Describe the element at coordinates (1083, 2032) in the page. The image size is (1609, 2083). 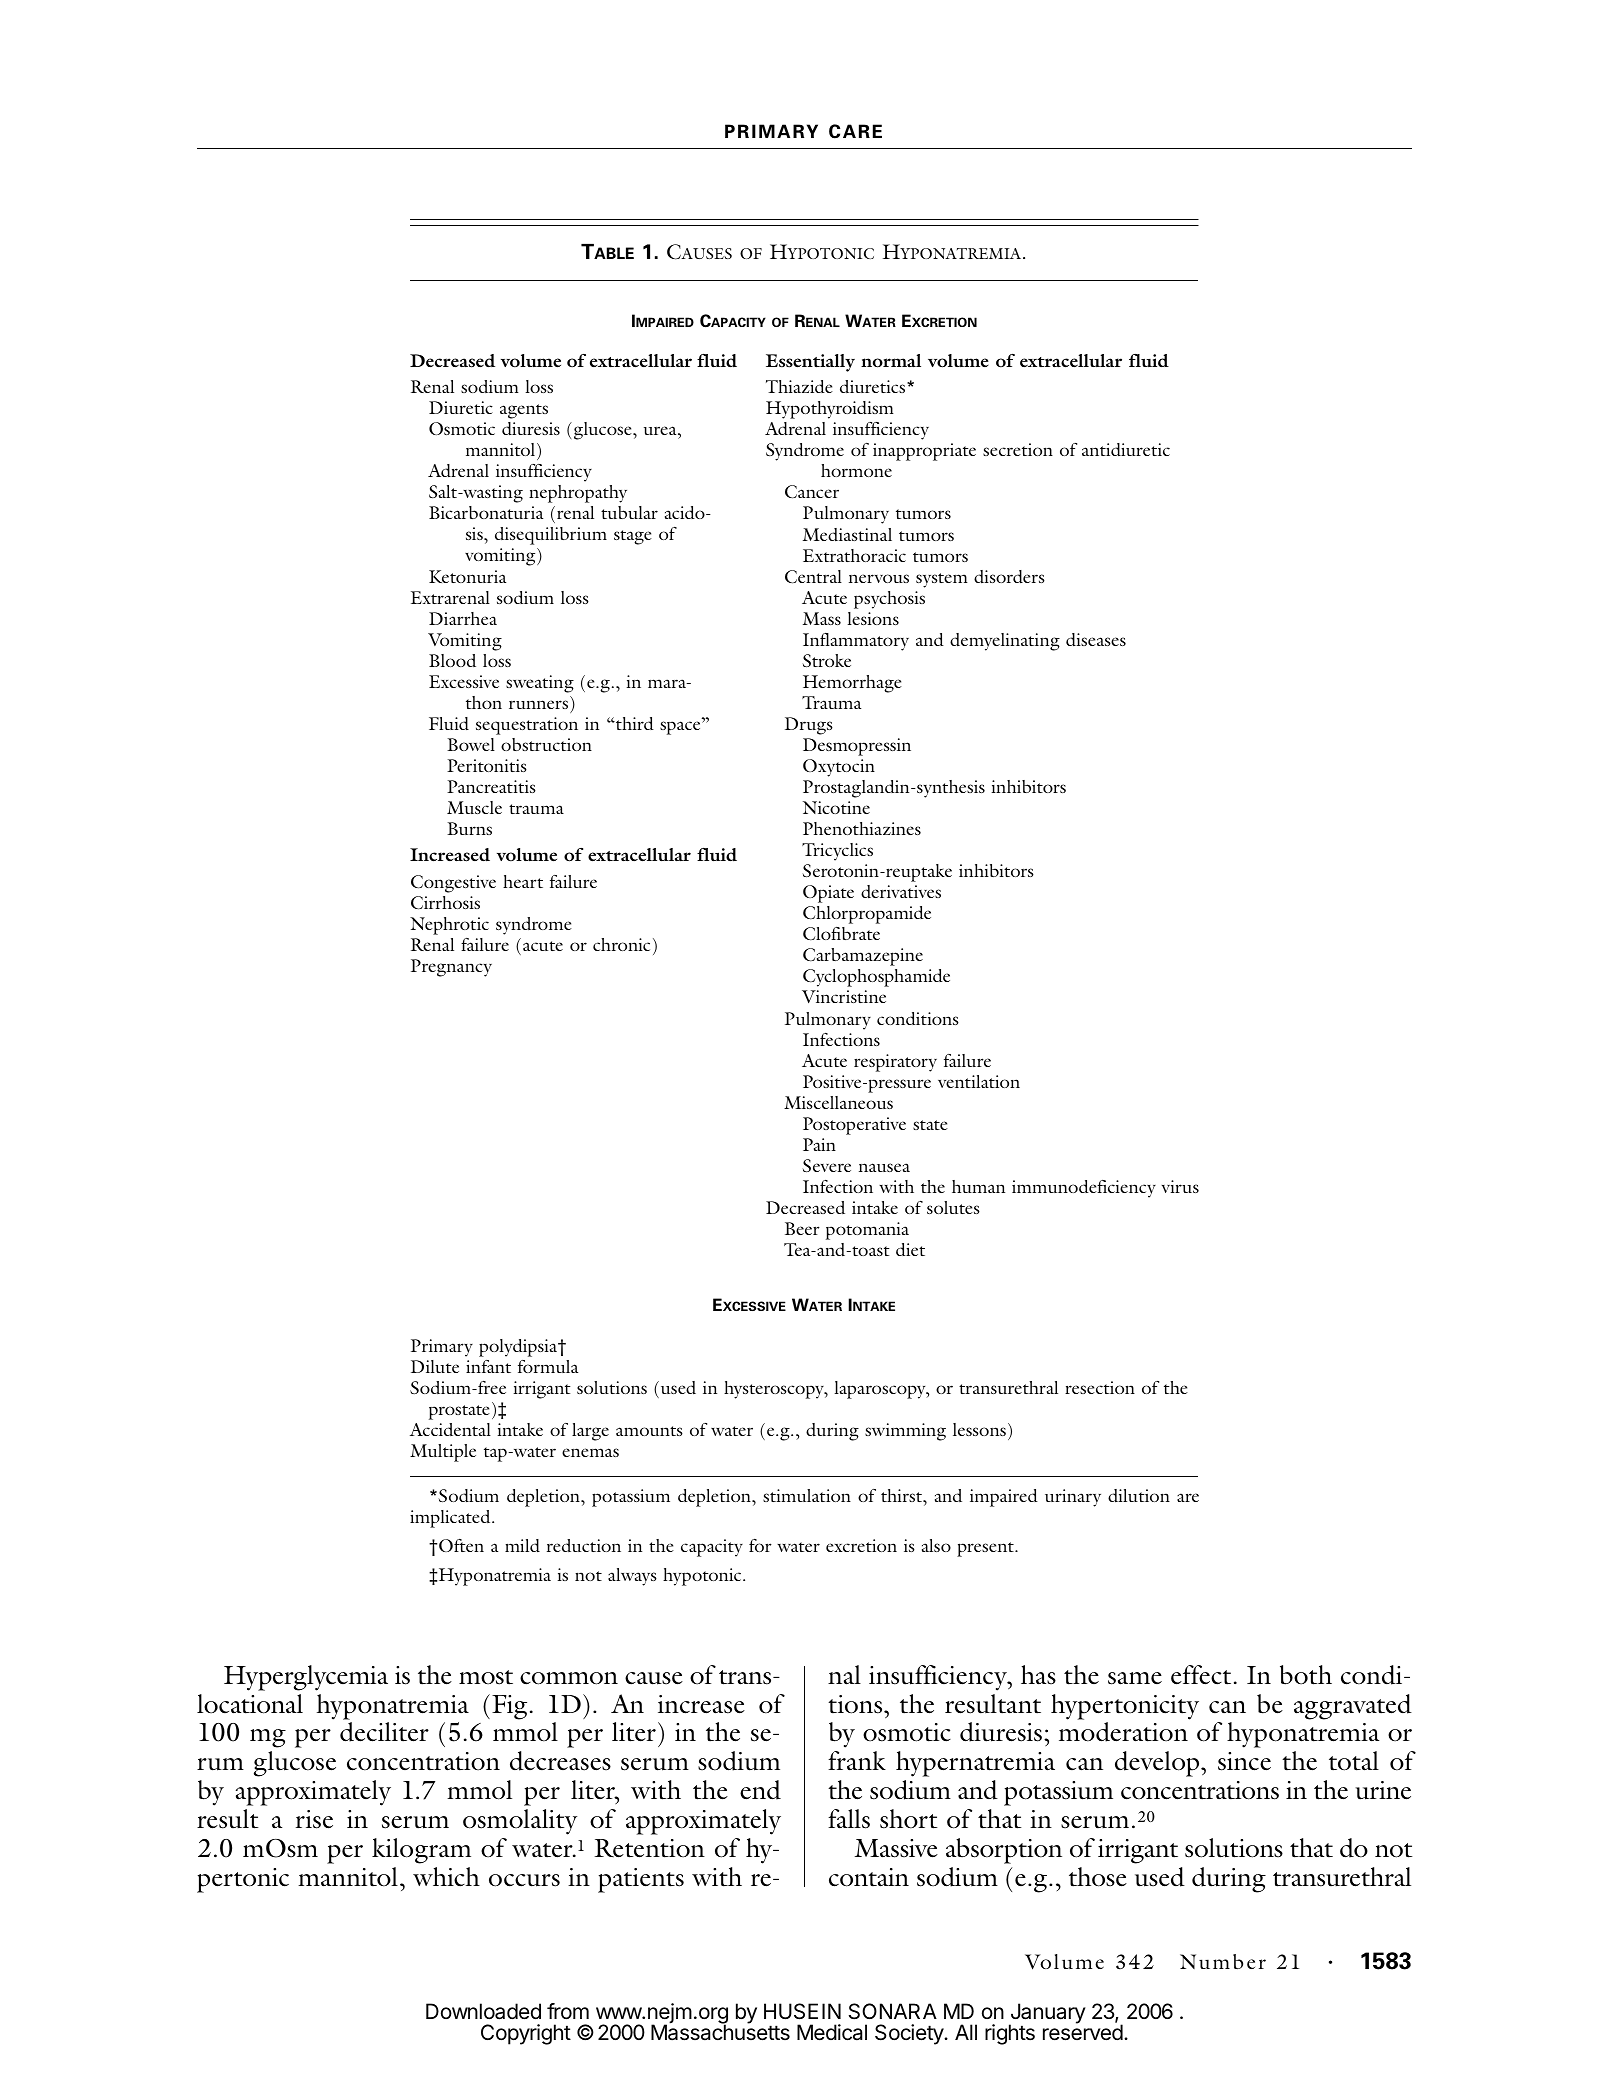
I see `reserved` at that location.
